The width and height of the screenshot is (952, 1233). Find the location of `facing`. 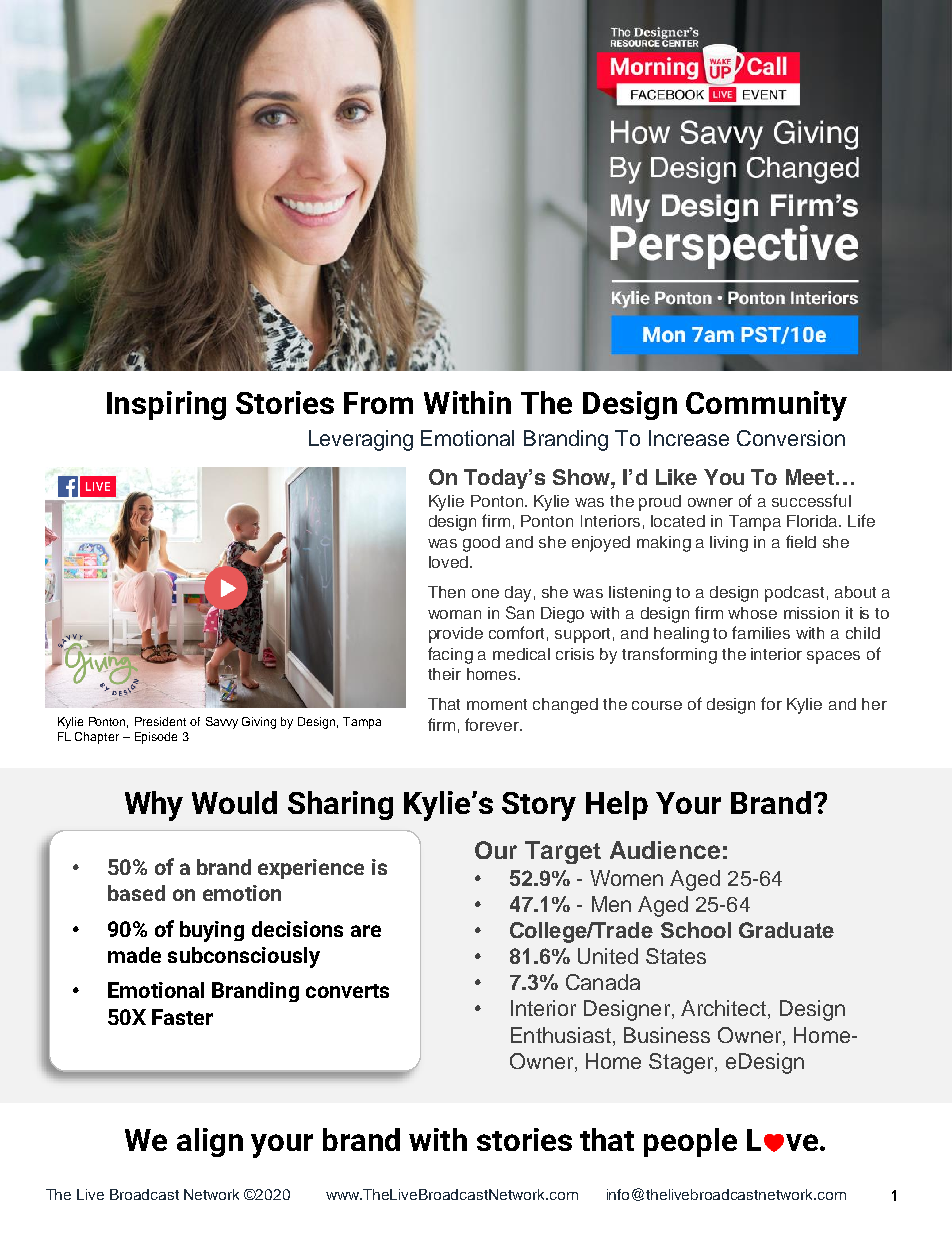

facing is located at coordinates (450, 655).
